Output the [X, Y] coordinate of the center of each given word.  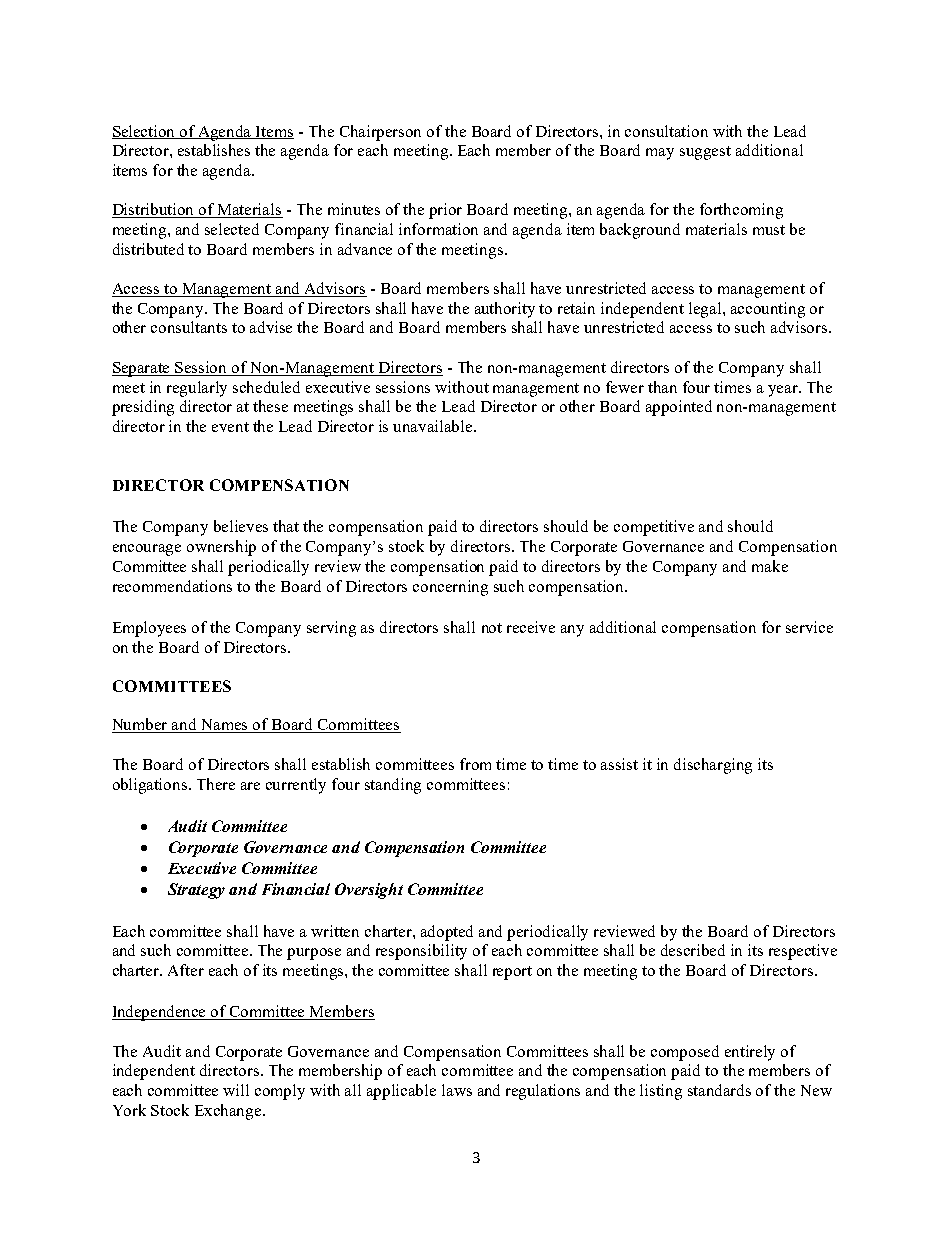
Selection [145, 132]
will [236, 1090]
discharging [713, 766]
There [216, 784]
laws [457, 1090]
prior [445, 211]
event [230, 427]
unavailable [434, 426]
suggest [705, 153]
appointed [679, 408]
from [475, 764]
